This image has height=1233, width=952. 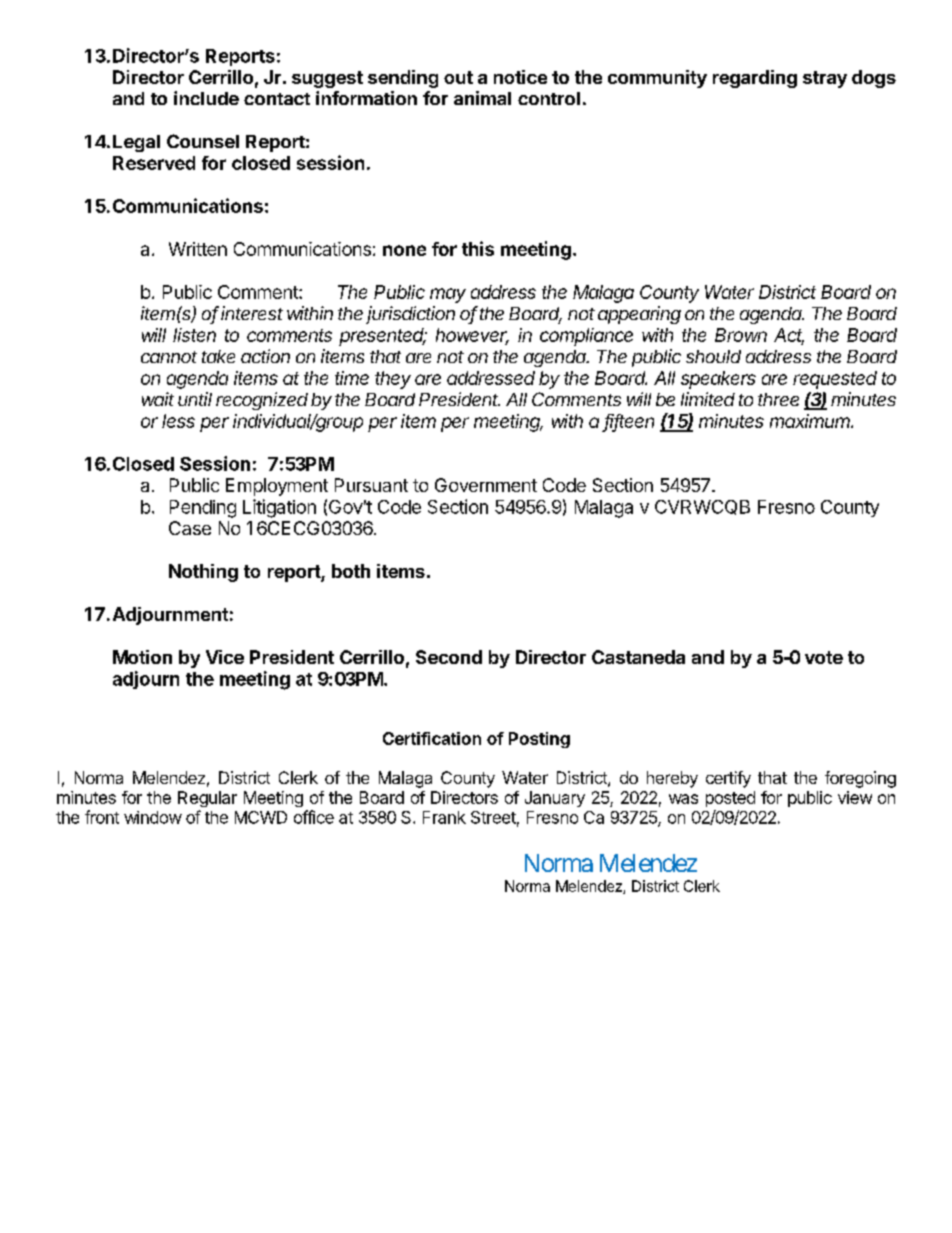 What do you see at coordinates (755, 79) in the image?
I see `regarding` at bounding box center [755, 79].
